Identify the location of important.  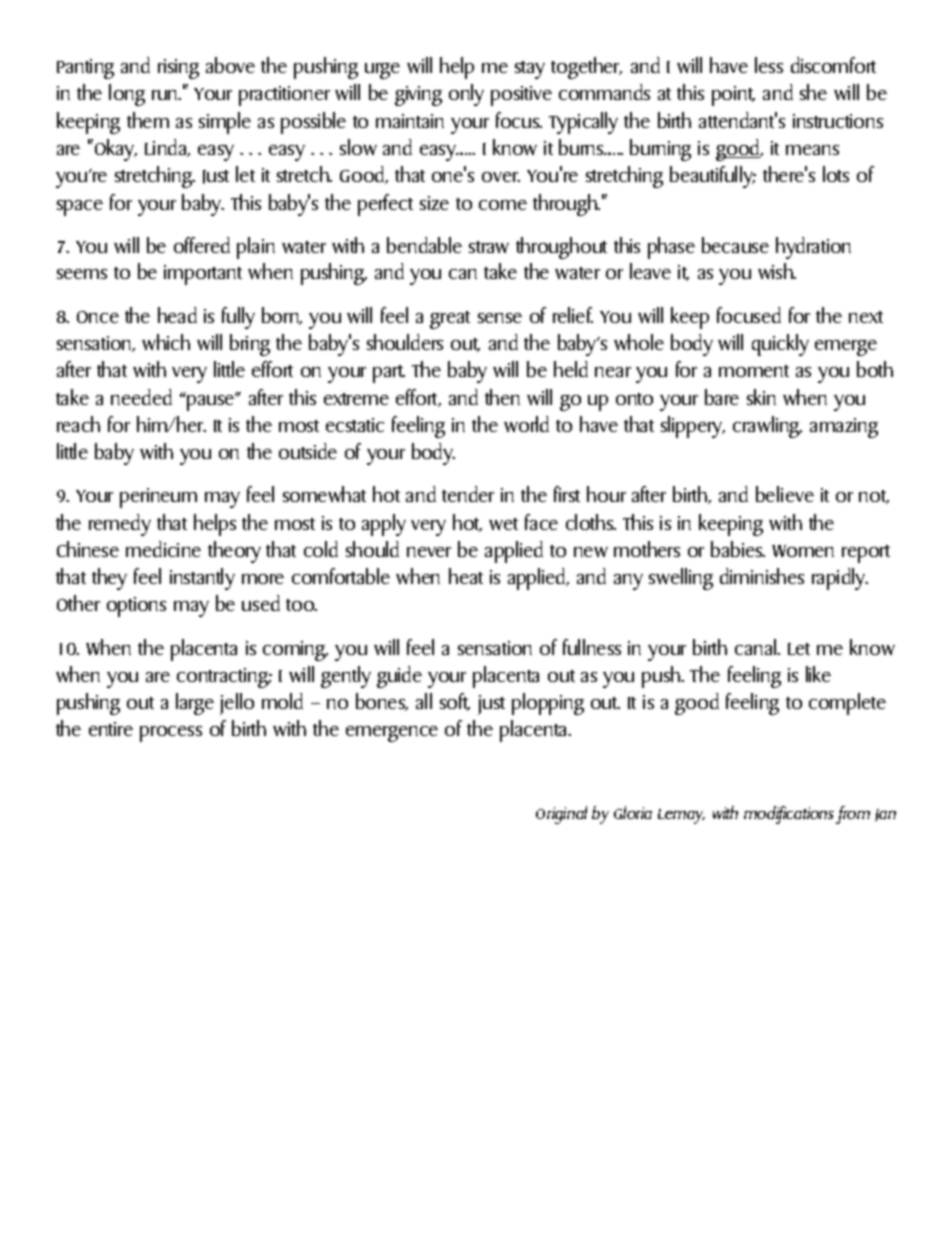
(203, 275).
